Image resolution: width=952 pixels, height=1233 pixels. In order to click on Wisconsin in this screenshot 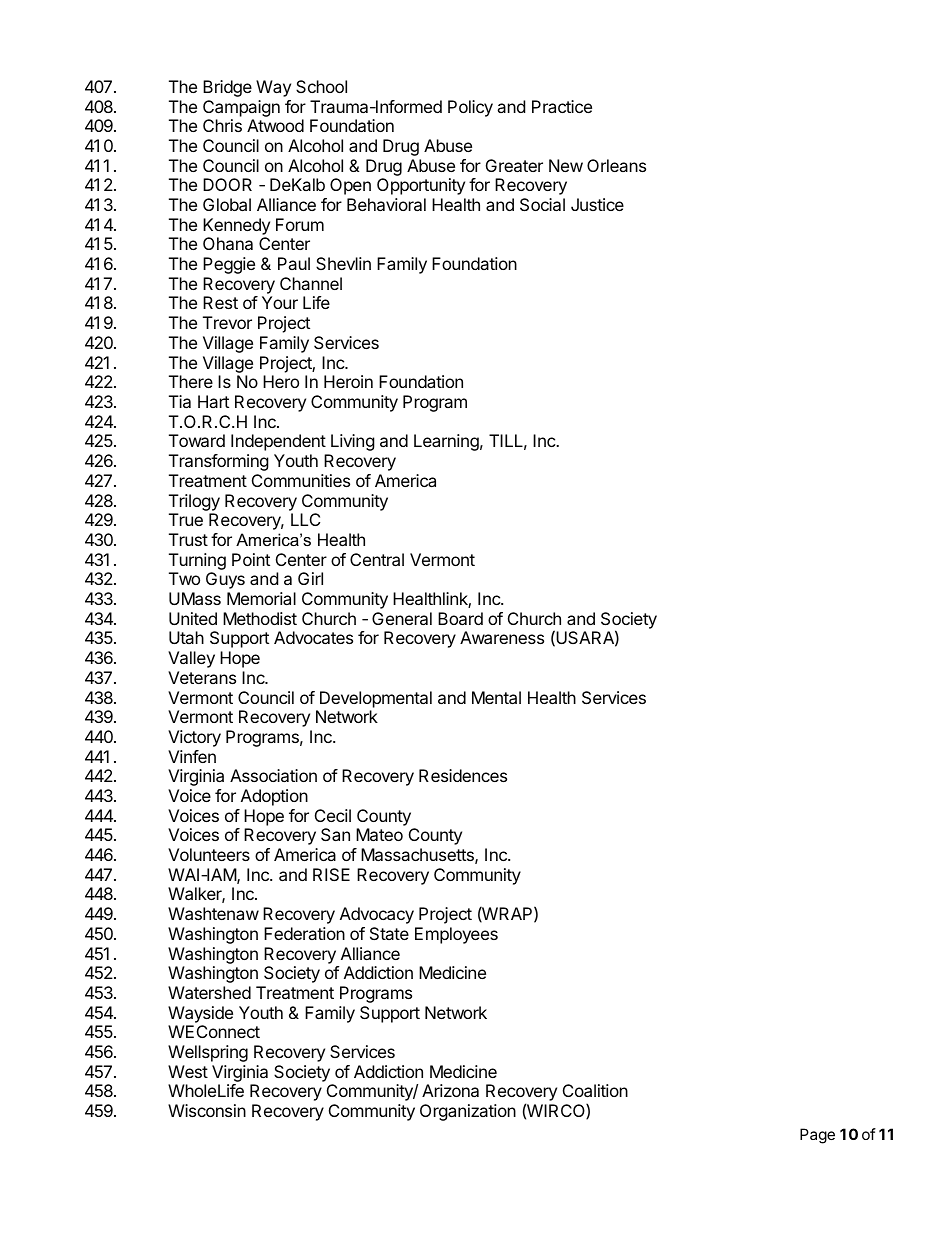, I will do `click(207, 1110)`.
